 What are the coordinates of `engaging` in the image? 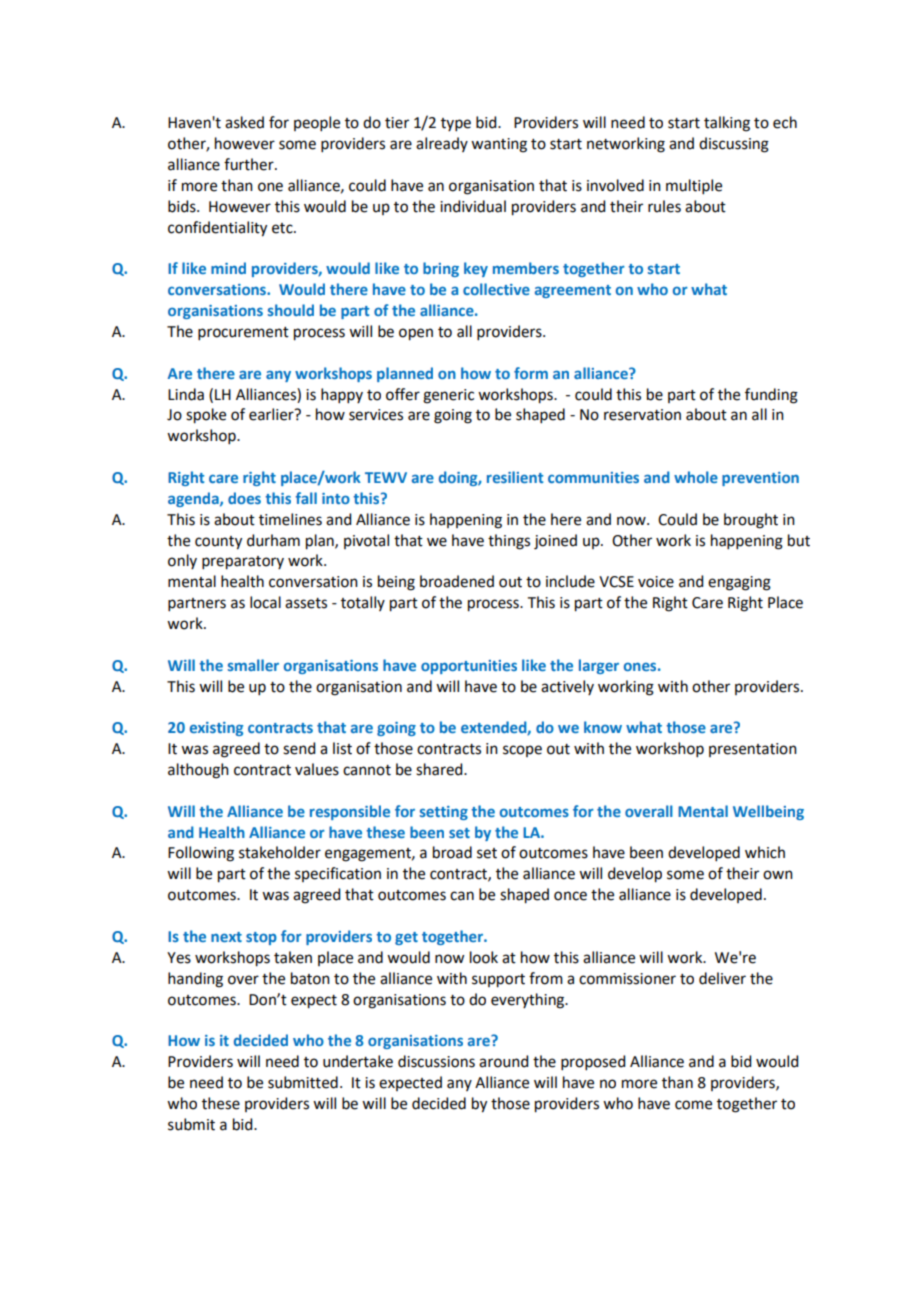 It's located at (739, 583).
